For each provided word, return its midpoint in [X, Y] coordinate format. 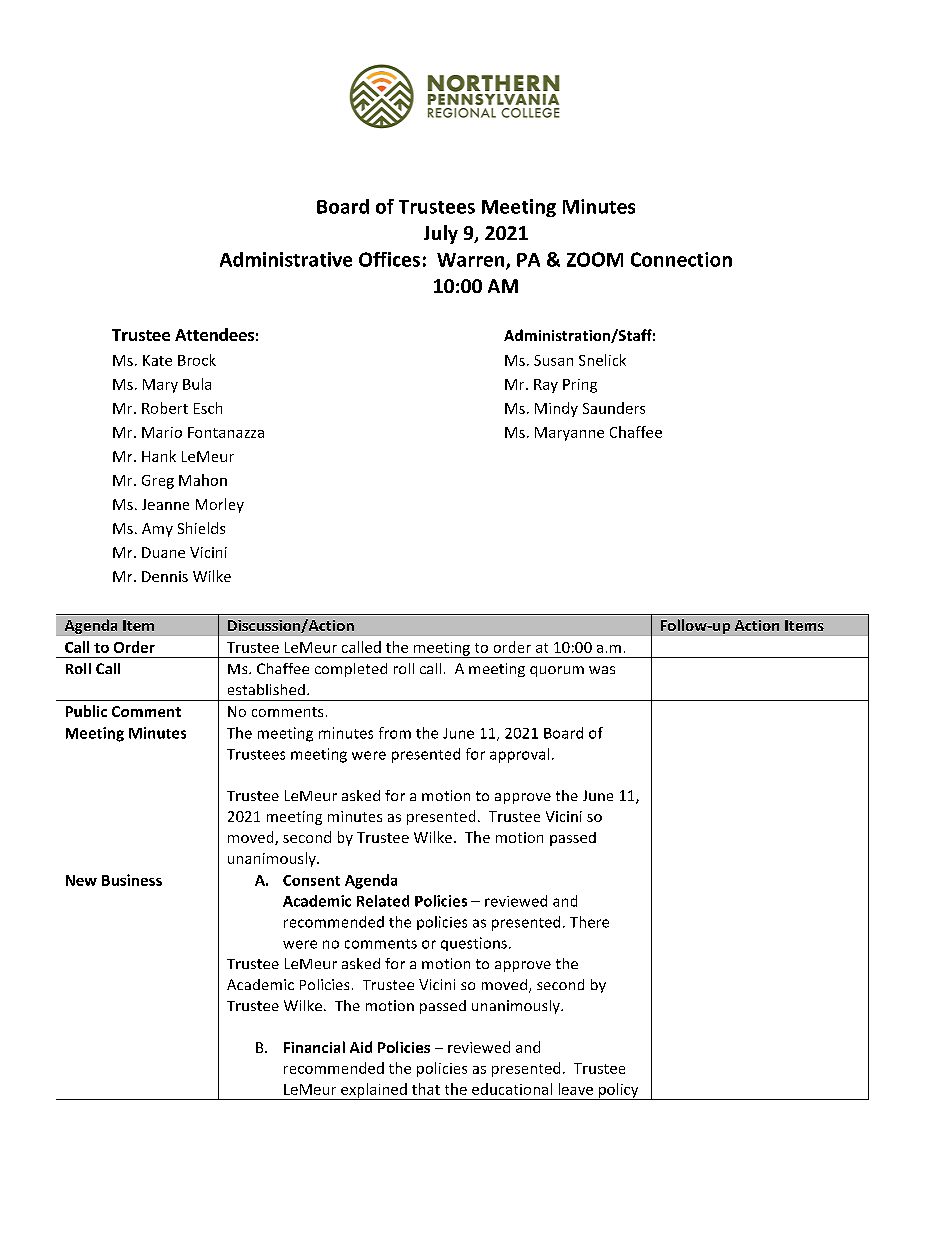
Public [86, 711]
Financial [314, 1047]
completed [351, 670]
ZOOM [595, 259]
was [602, 670]
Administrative [286, 259]
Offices [389, 259]
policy [619, 1091]
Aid [361, 1047]
